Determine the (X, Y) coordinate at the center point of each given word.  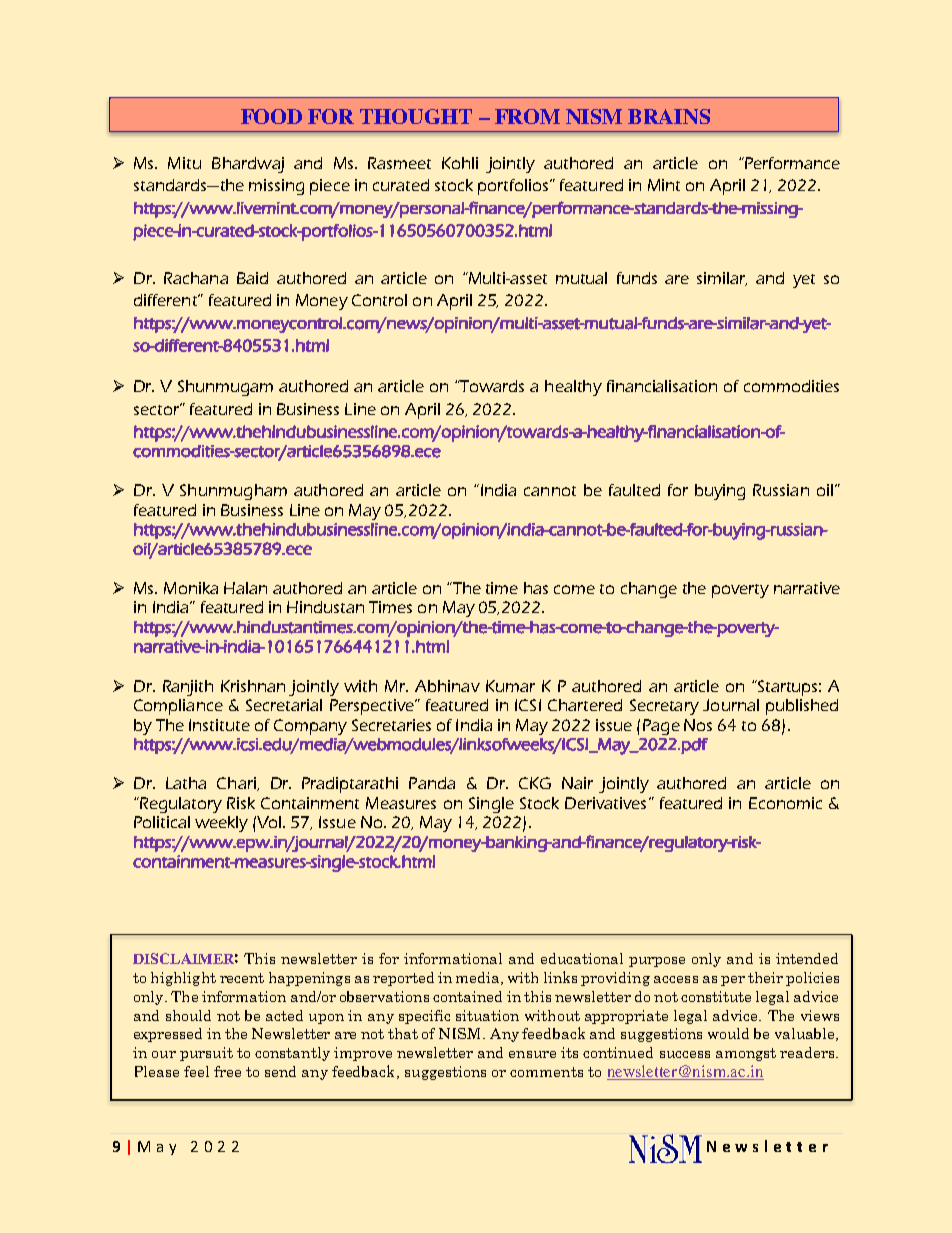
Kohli (460, 163)
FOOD (271, 116)
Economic (785, 803)
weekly (221, 824)
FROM (527, 116)
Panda (432, 783)
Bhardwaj (248, 165)
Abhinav (447, 686)
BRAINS (669, 116)
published (802, 707)
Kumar (510, 686)
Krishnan (253, 686)
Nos (698, 725)
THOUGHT (416, 116)
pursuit (206, 1054)
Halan (245, 588)
